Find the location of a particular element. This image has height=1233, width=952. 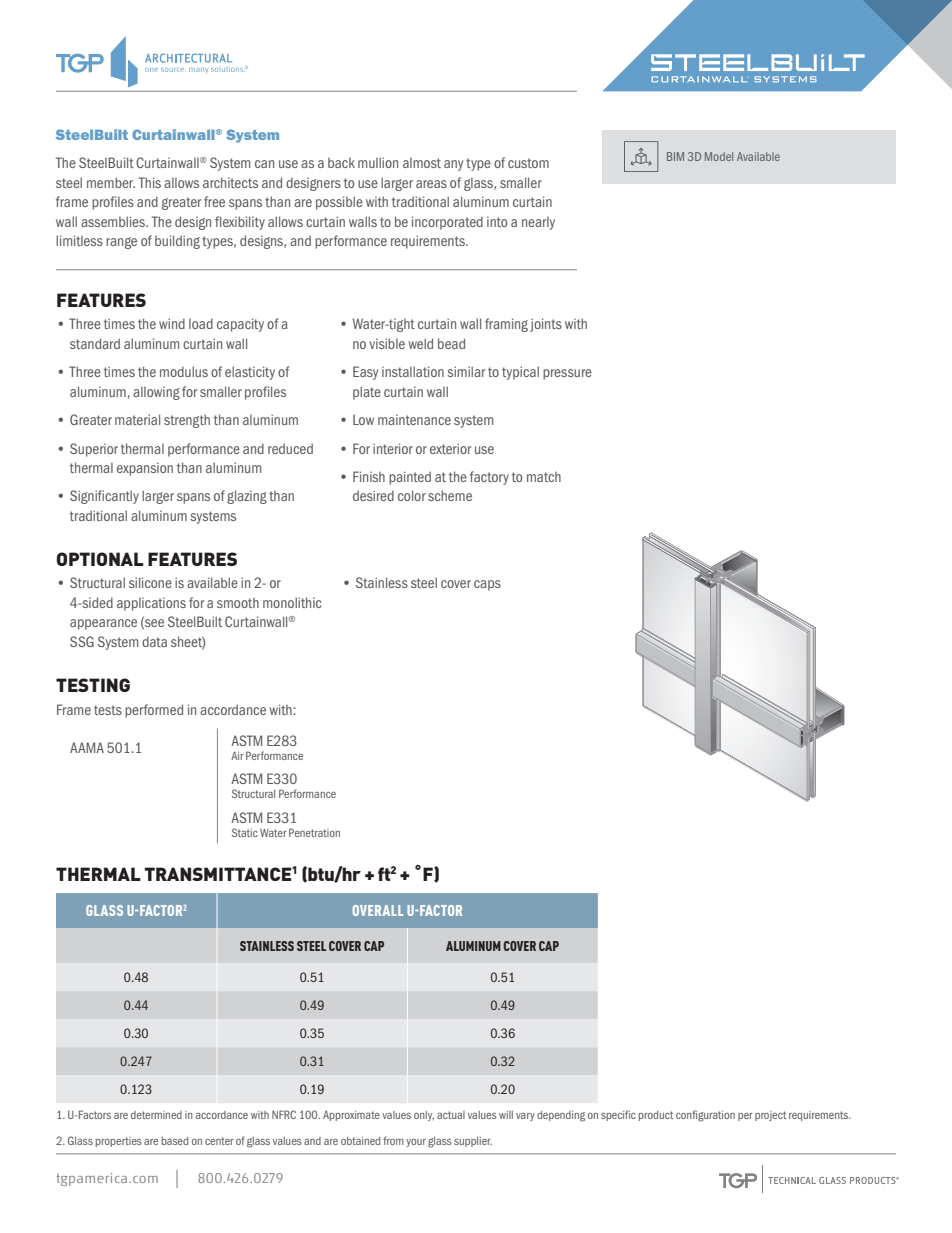

This is located at coordinates (150, 182).
